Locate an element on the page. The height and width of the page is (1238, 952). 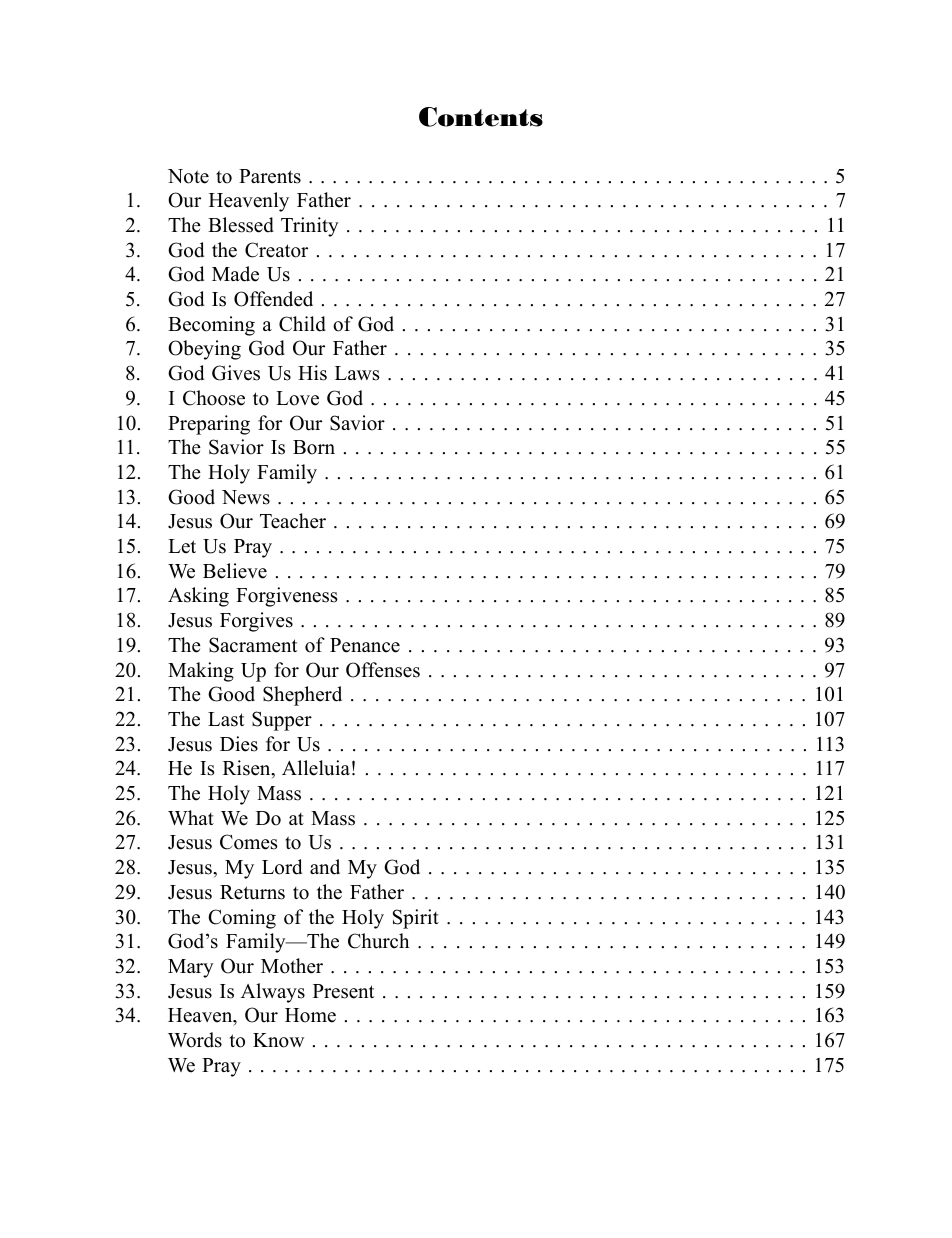
Present is located at coordinates (343, 991).
